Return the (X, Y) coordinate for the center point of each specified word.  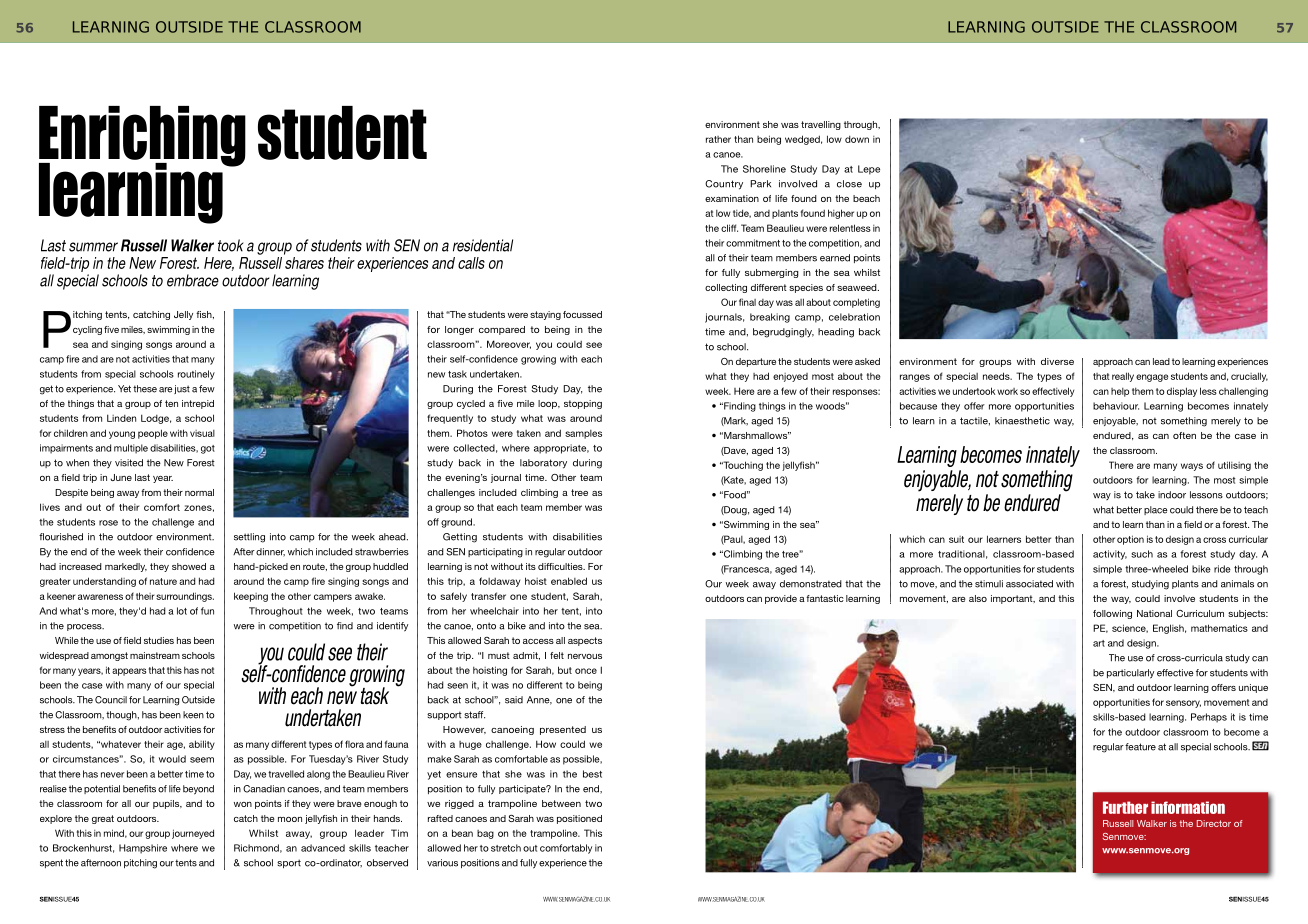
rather (718, 139)
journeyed (193, 834)
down (857, 139)
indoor (1172, 495)
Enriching (142, 137)
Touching (742, 466)
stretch (506, 848)
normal (199, 492)
